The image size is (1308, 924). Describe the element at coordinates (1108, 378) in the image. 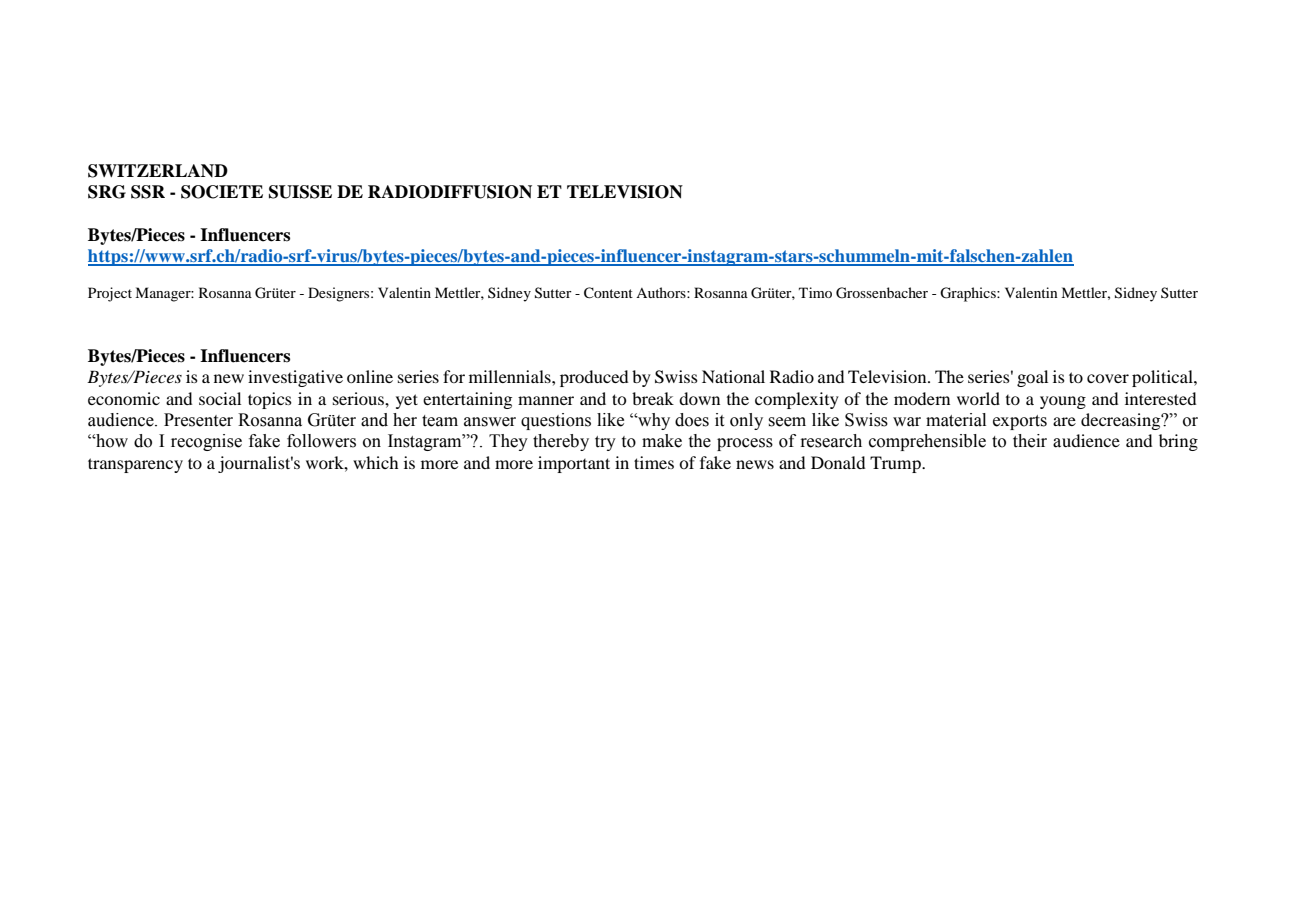

I see `cover` at that location.
